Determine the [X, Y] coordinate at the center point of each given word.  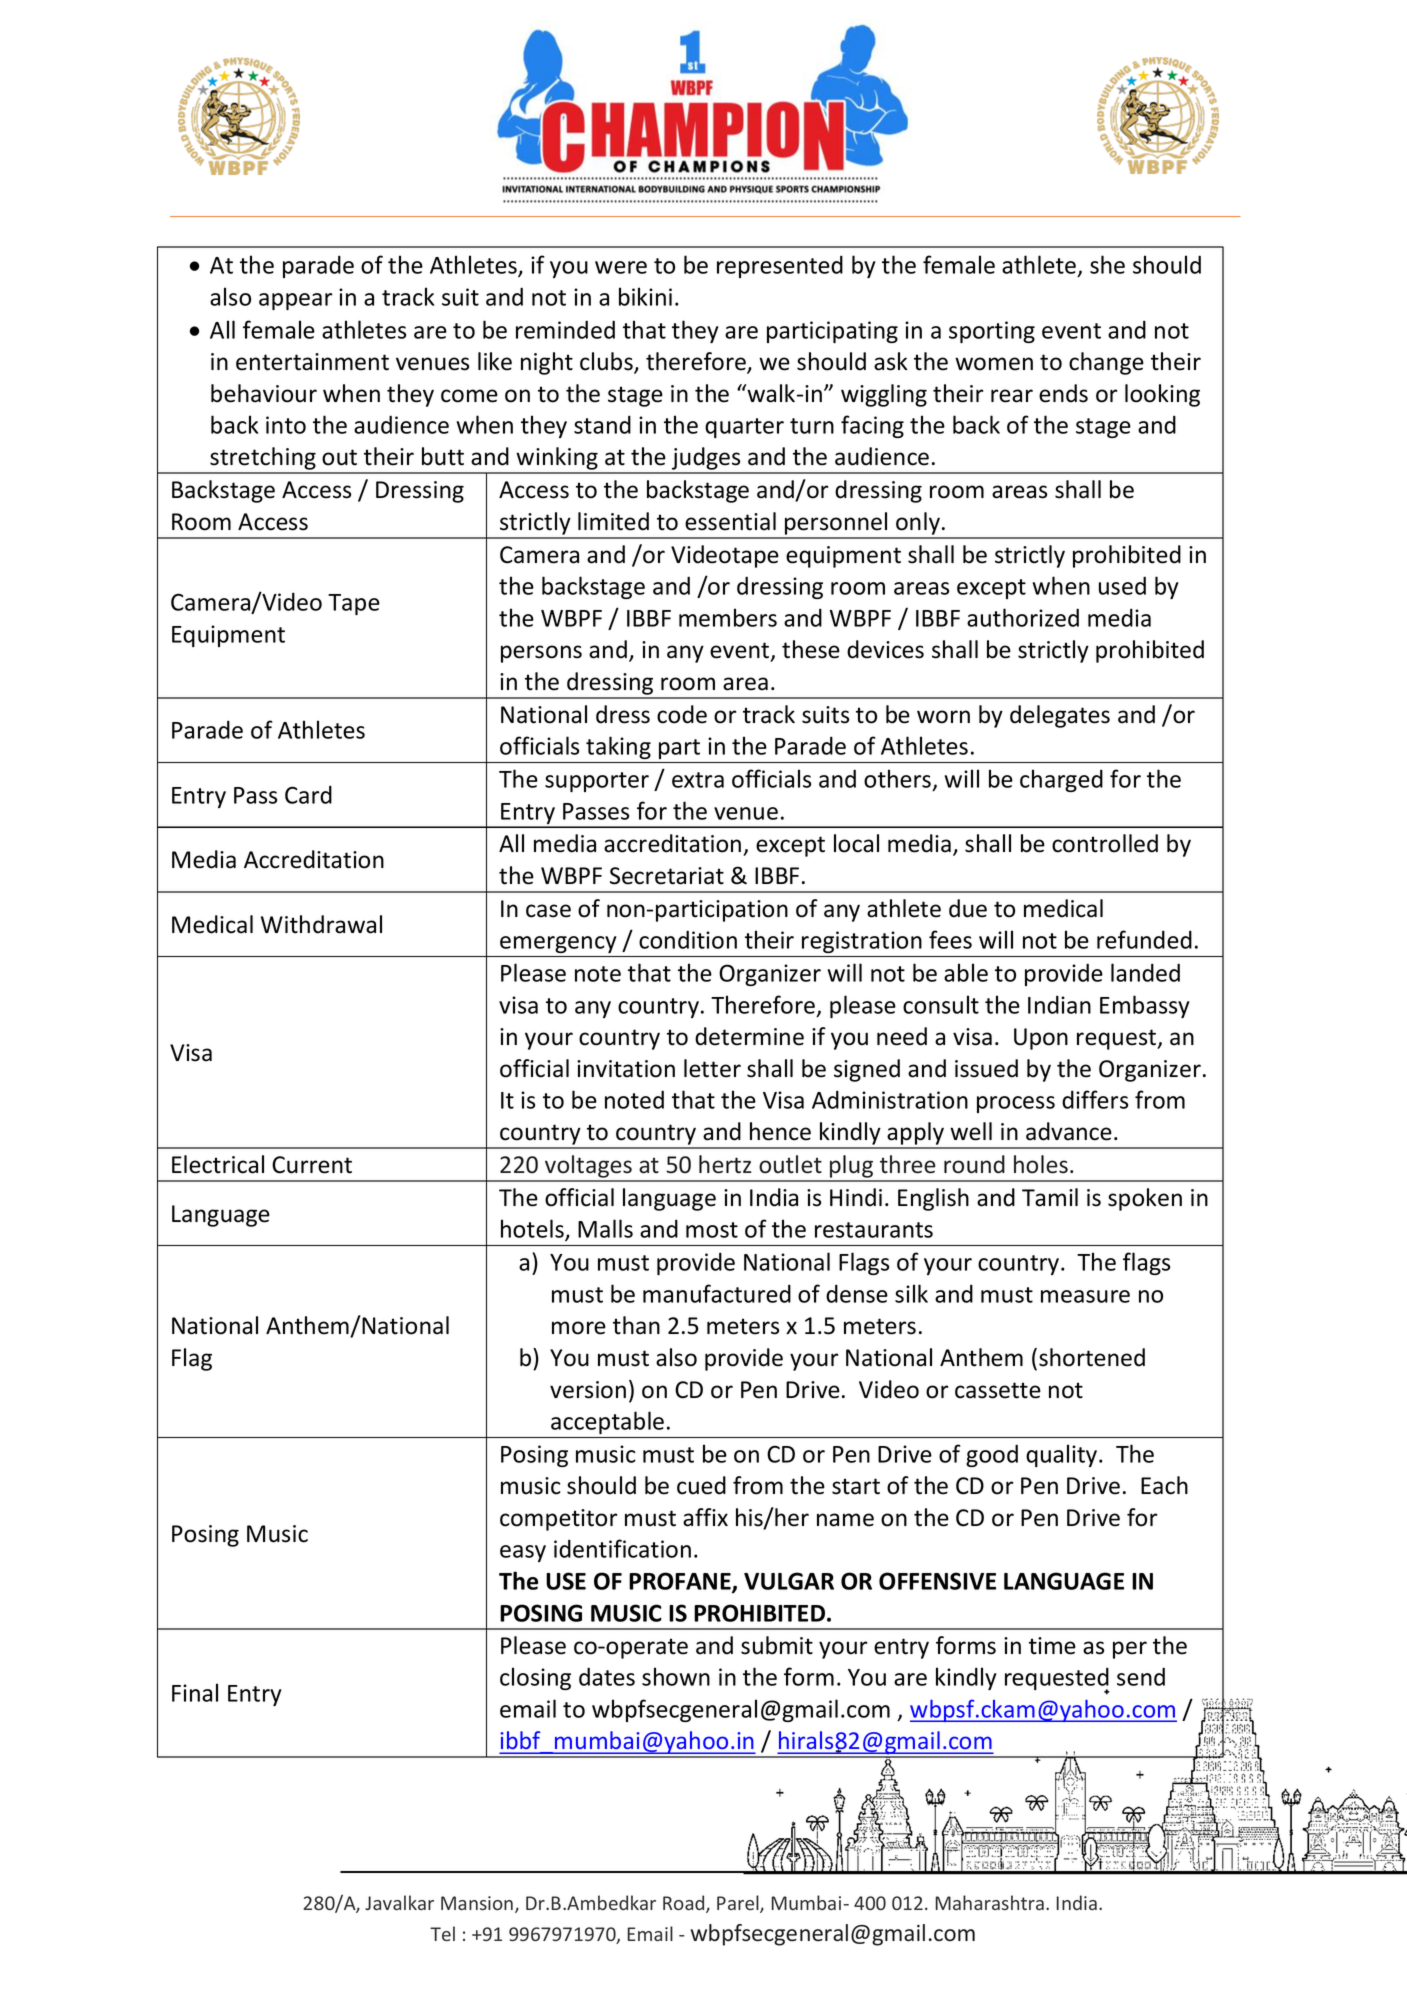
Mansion [478, 1904]
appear [296, 301]
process [1016, 1104]
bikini [645, 296]
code [682, 714]
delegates [1060, 716]
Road [685, 1904]
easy [523, 1553]
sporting [992, 332]
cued [701, 1485]
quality [1063, 1455]
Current [312, 1165]
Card [308, 794]
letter [712, 1068]
